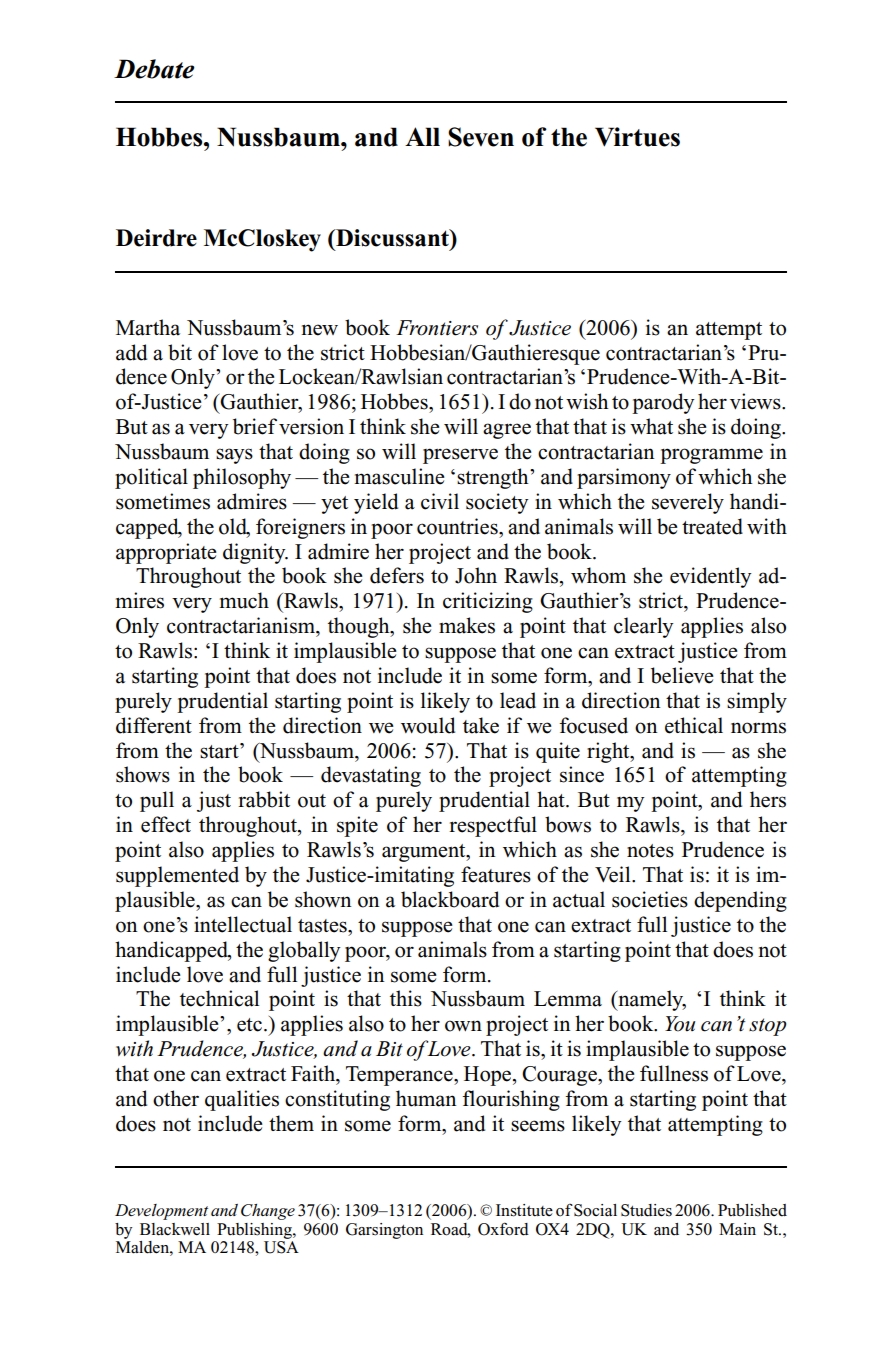 Image resolution: width=896 pixels, height=1351 pixels. What do you see at coordinates (450, 899) in the screenshot?
I see `blackboard` at bounding box center [450, 899].
